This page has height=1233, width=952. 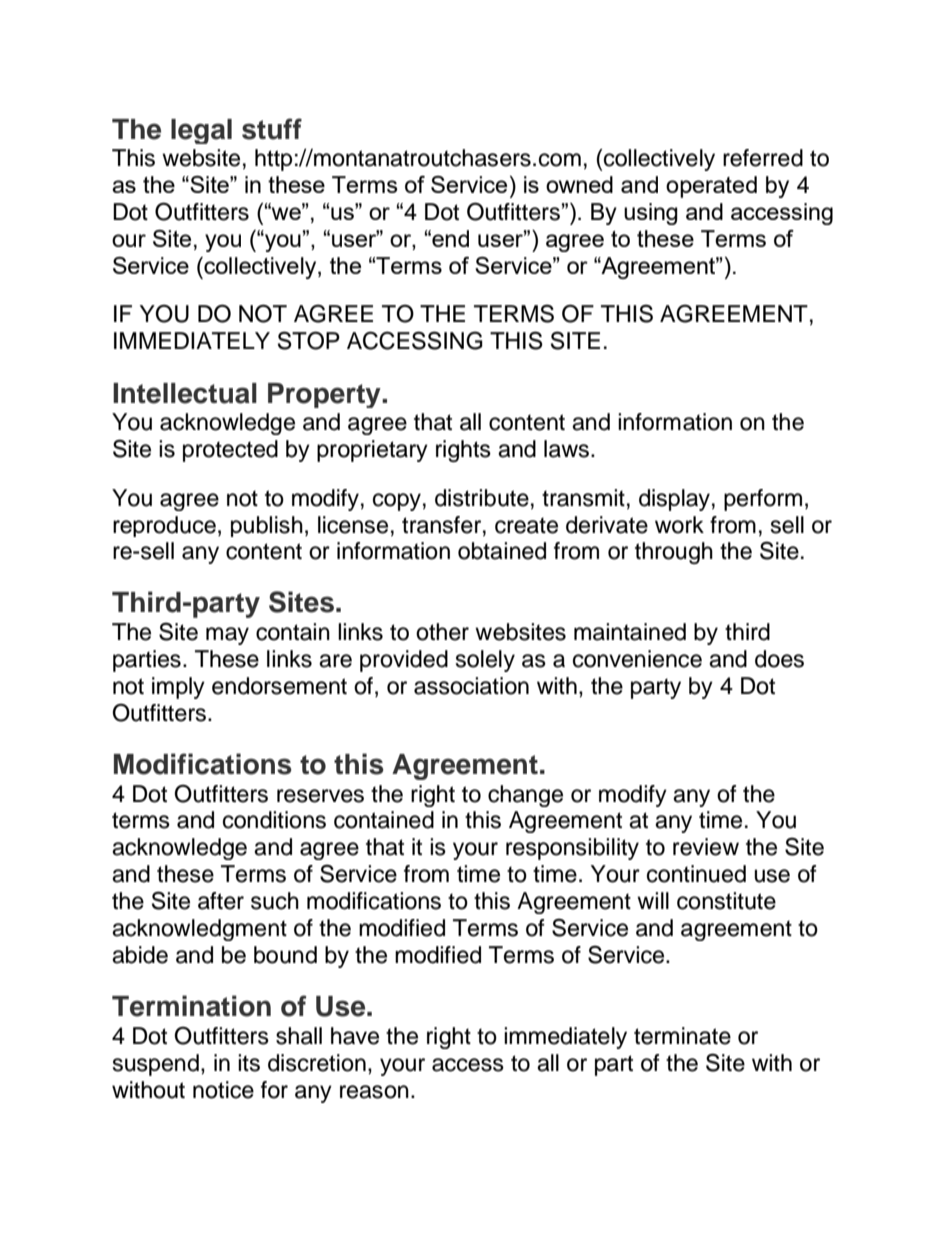 What do you see at coordinates (682, 1036) in the page?
I see `terminate` at bounding box center [682, 1036].
